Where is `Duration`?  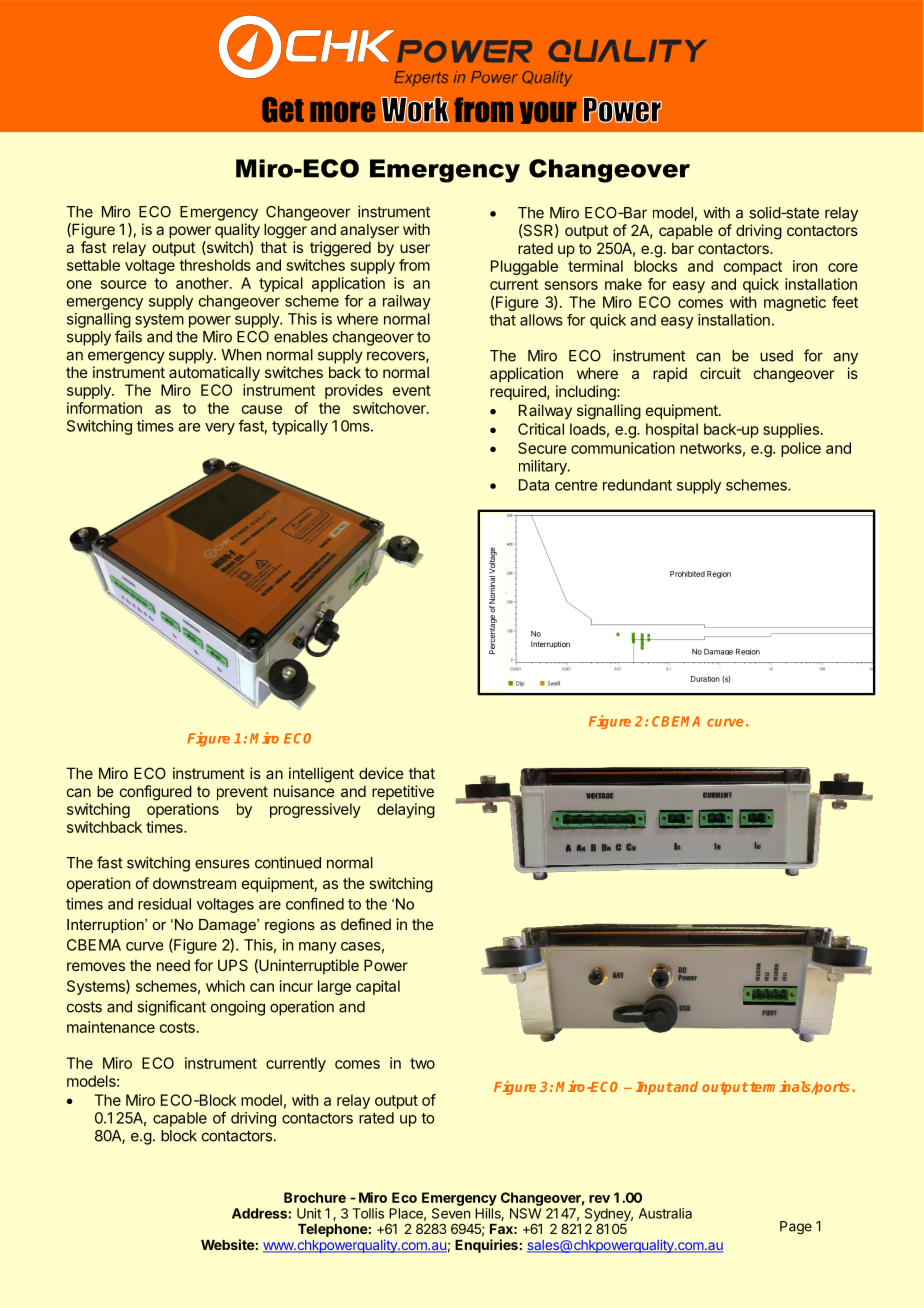
Duration is located at coordinates (705, 679).
